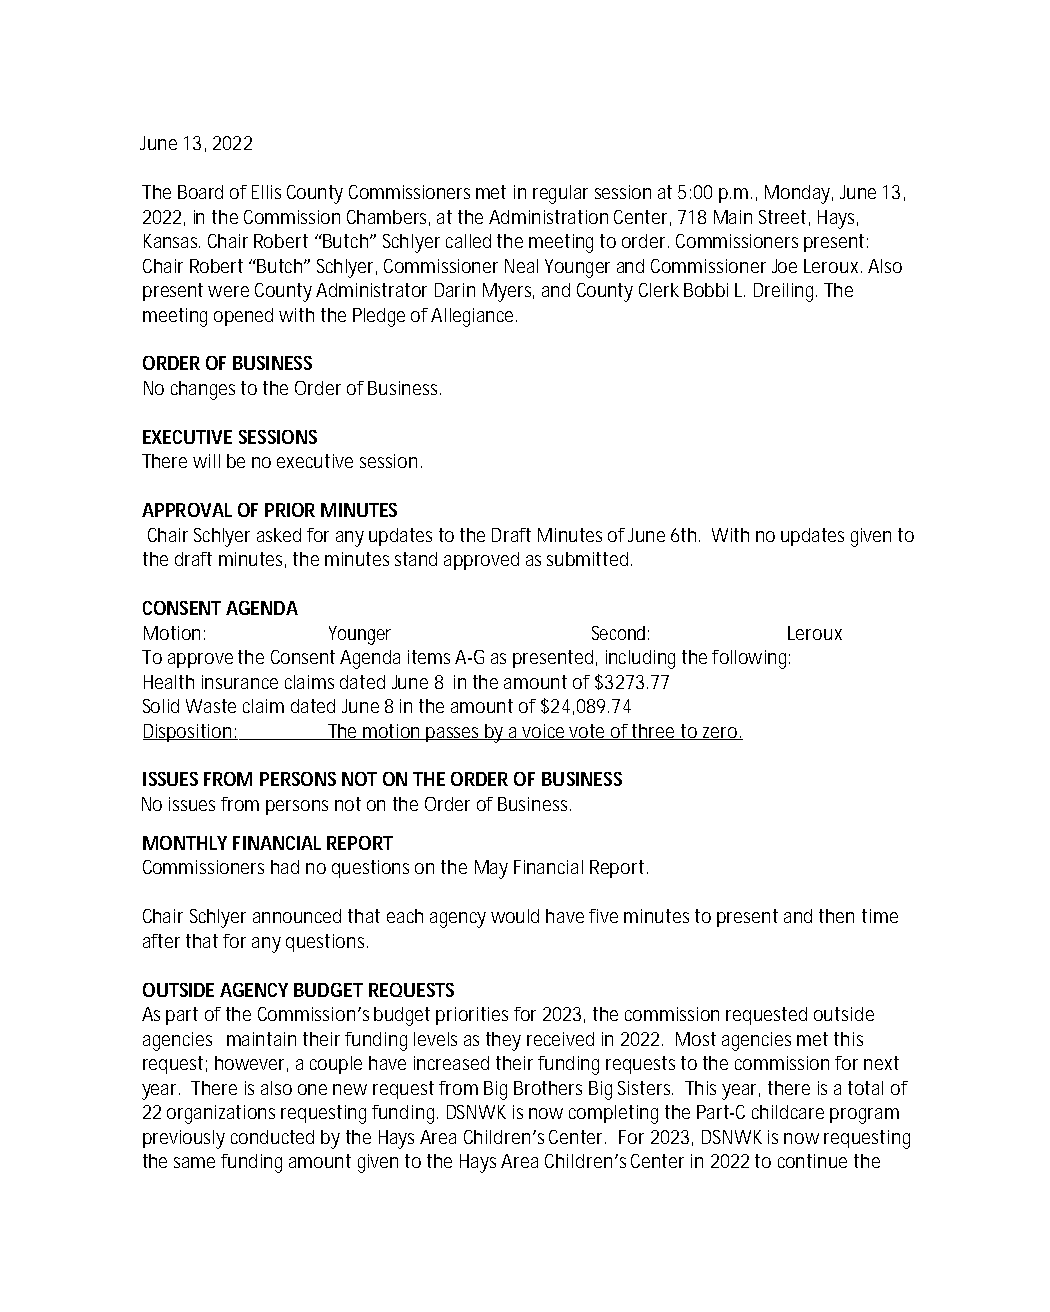 This page has height=1312, width=1050. I want to click on following, so click(751, 659).
